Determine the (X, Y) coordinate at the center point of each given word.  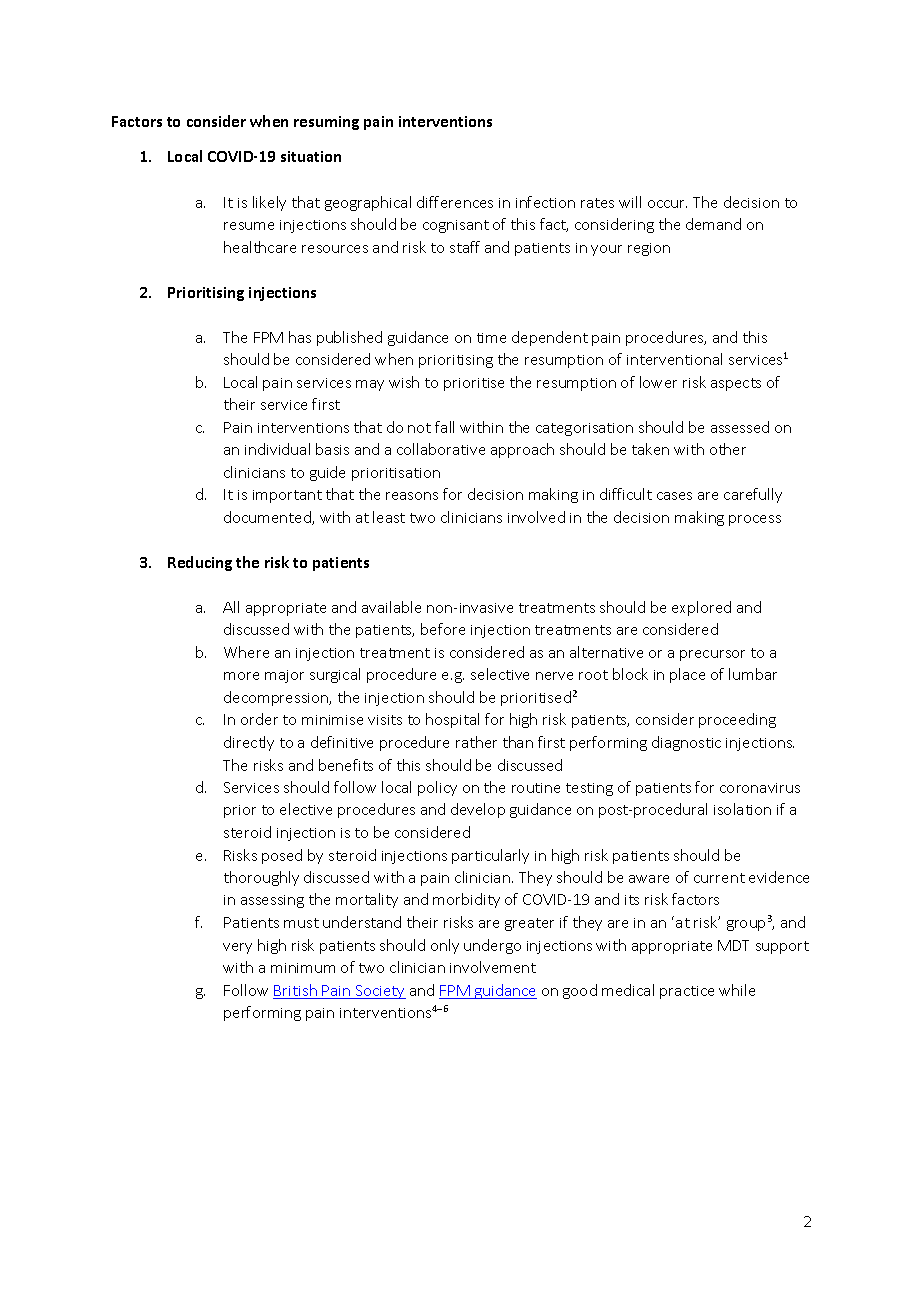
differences (455, 202)
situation (311, 156)
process (755, 520)
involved (536, 517)
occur (667, 204)
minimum (303, 968)
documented (268, 518)
